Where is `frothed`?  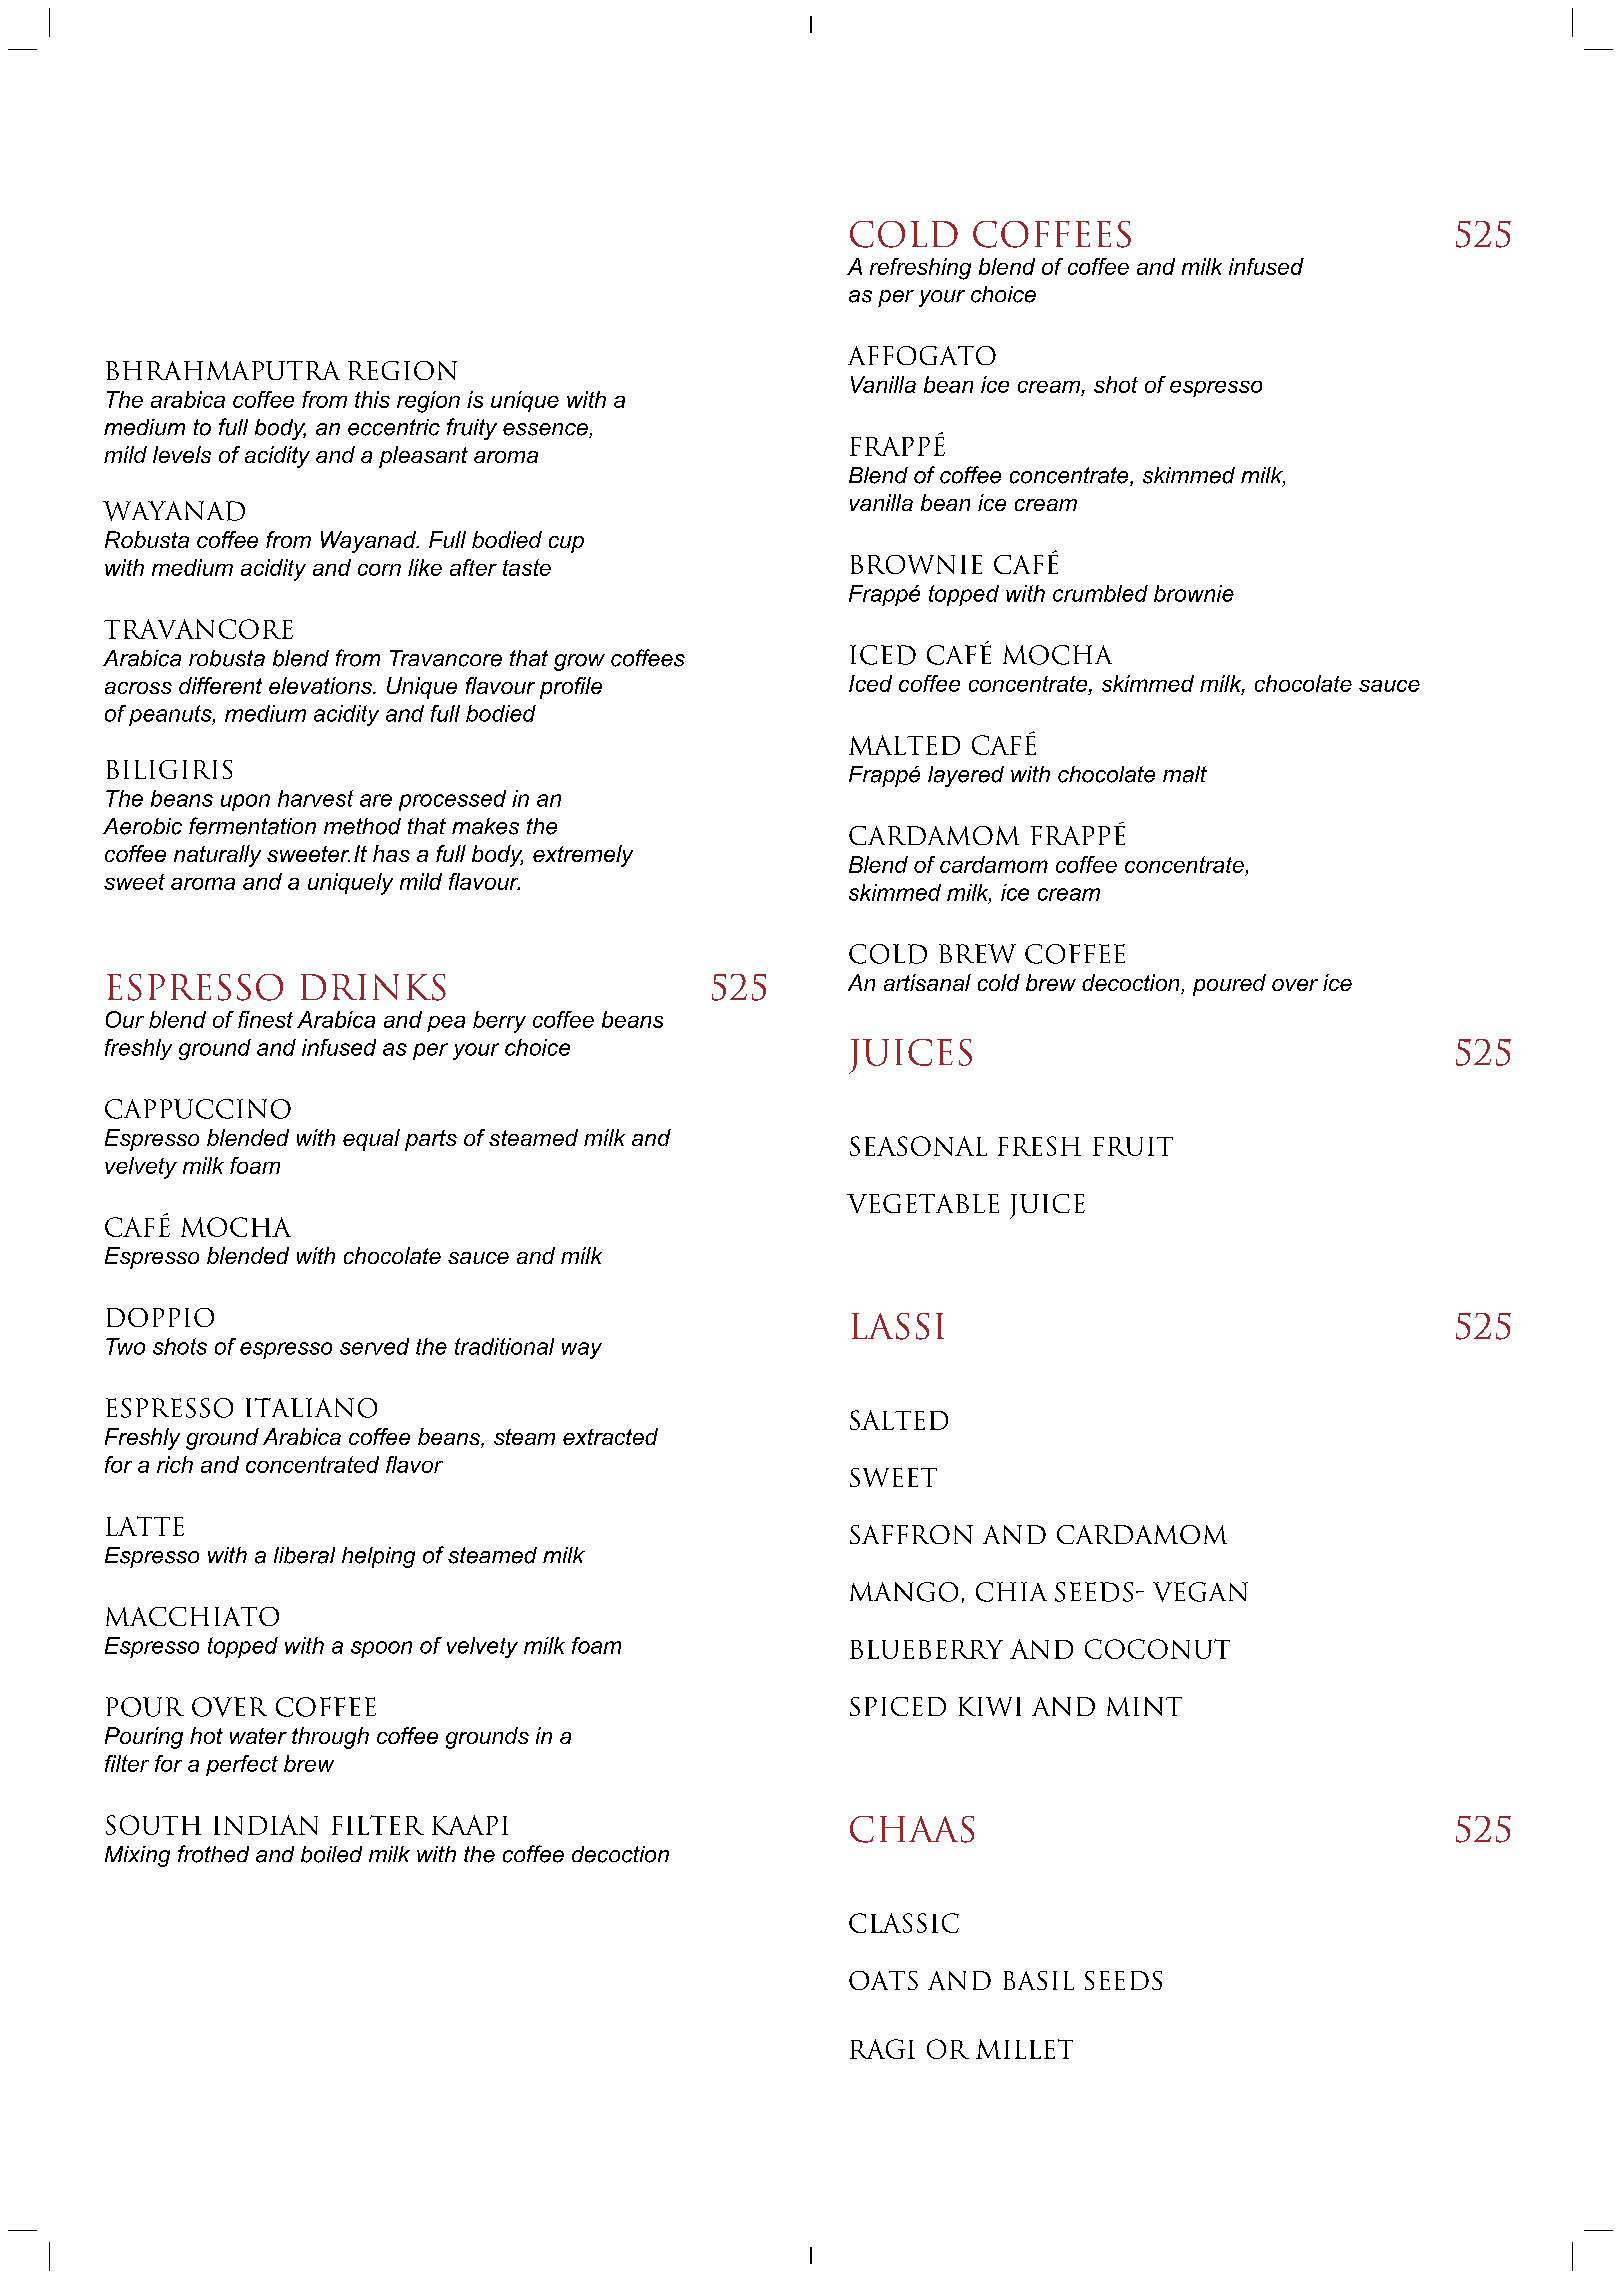
frothed is located at coordinates (213, 1854).
